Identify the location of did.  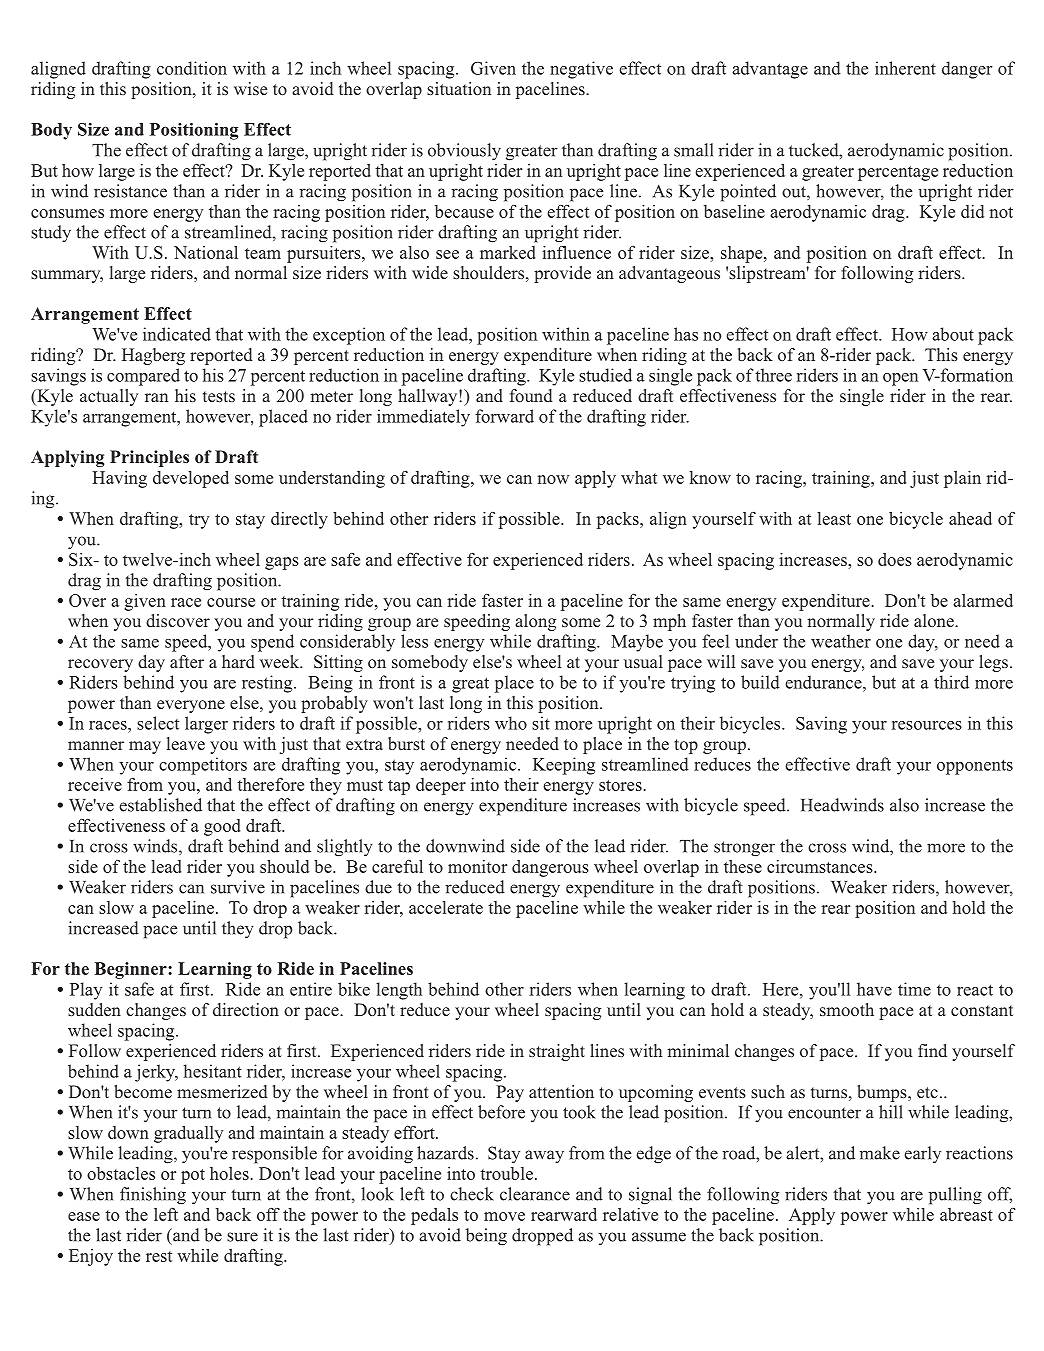
(972, 211).
